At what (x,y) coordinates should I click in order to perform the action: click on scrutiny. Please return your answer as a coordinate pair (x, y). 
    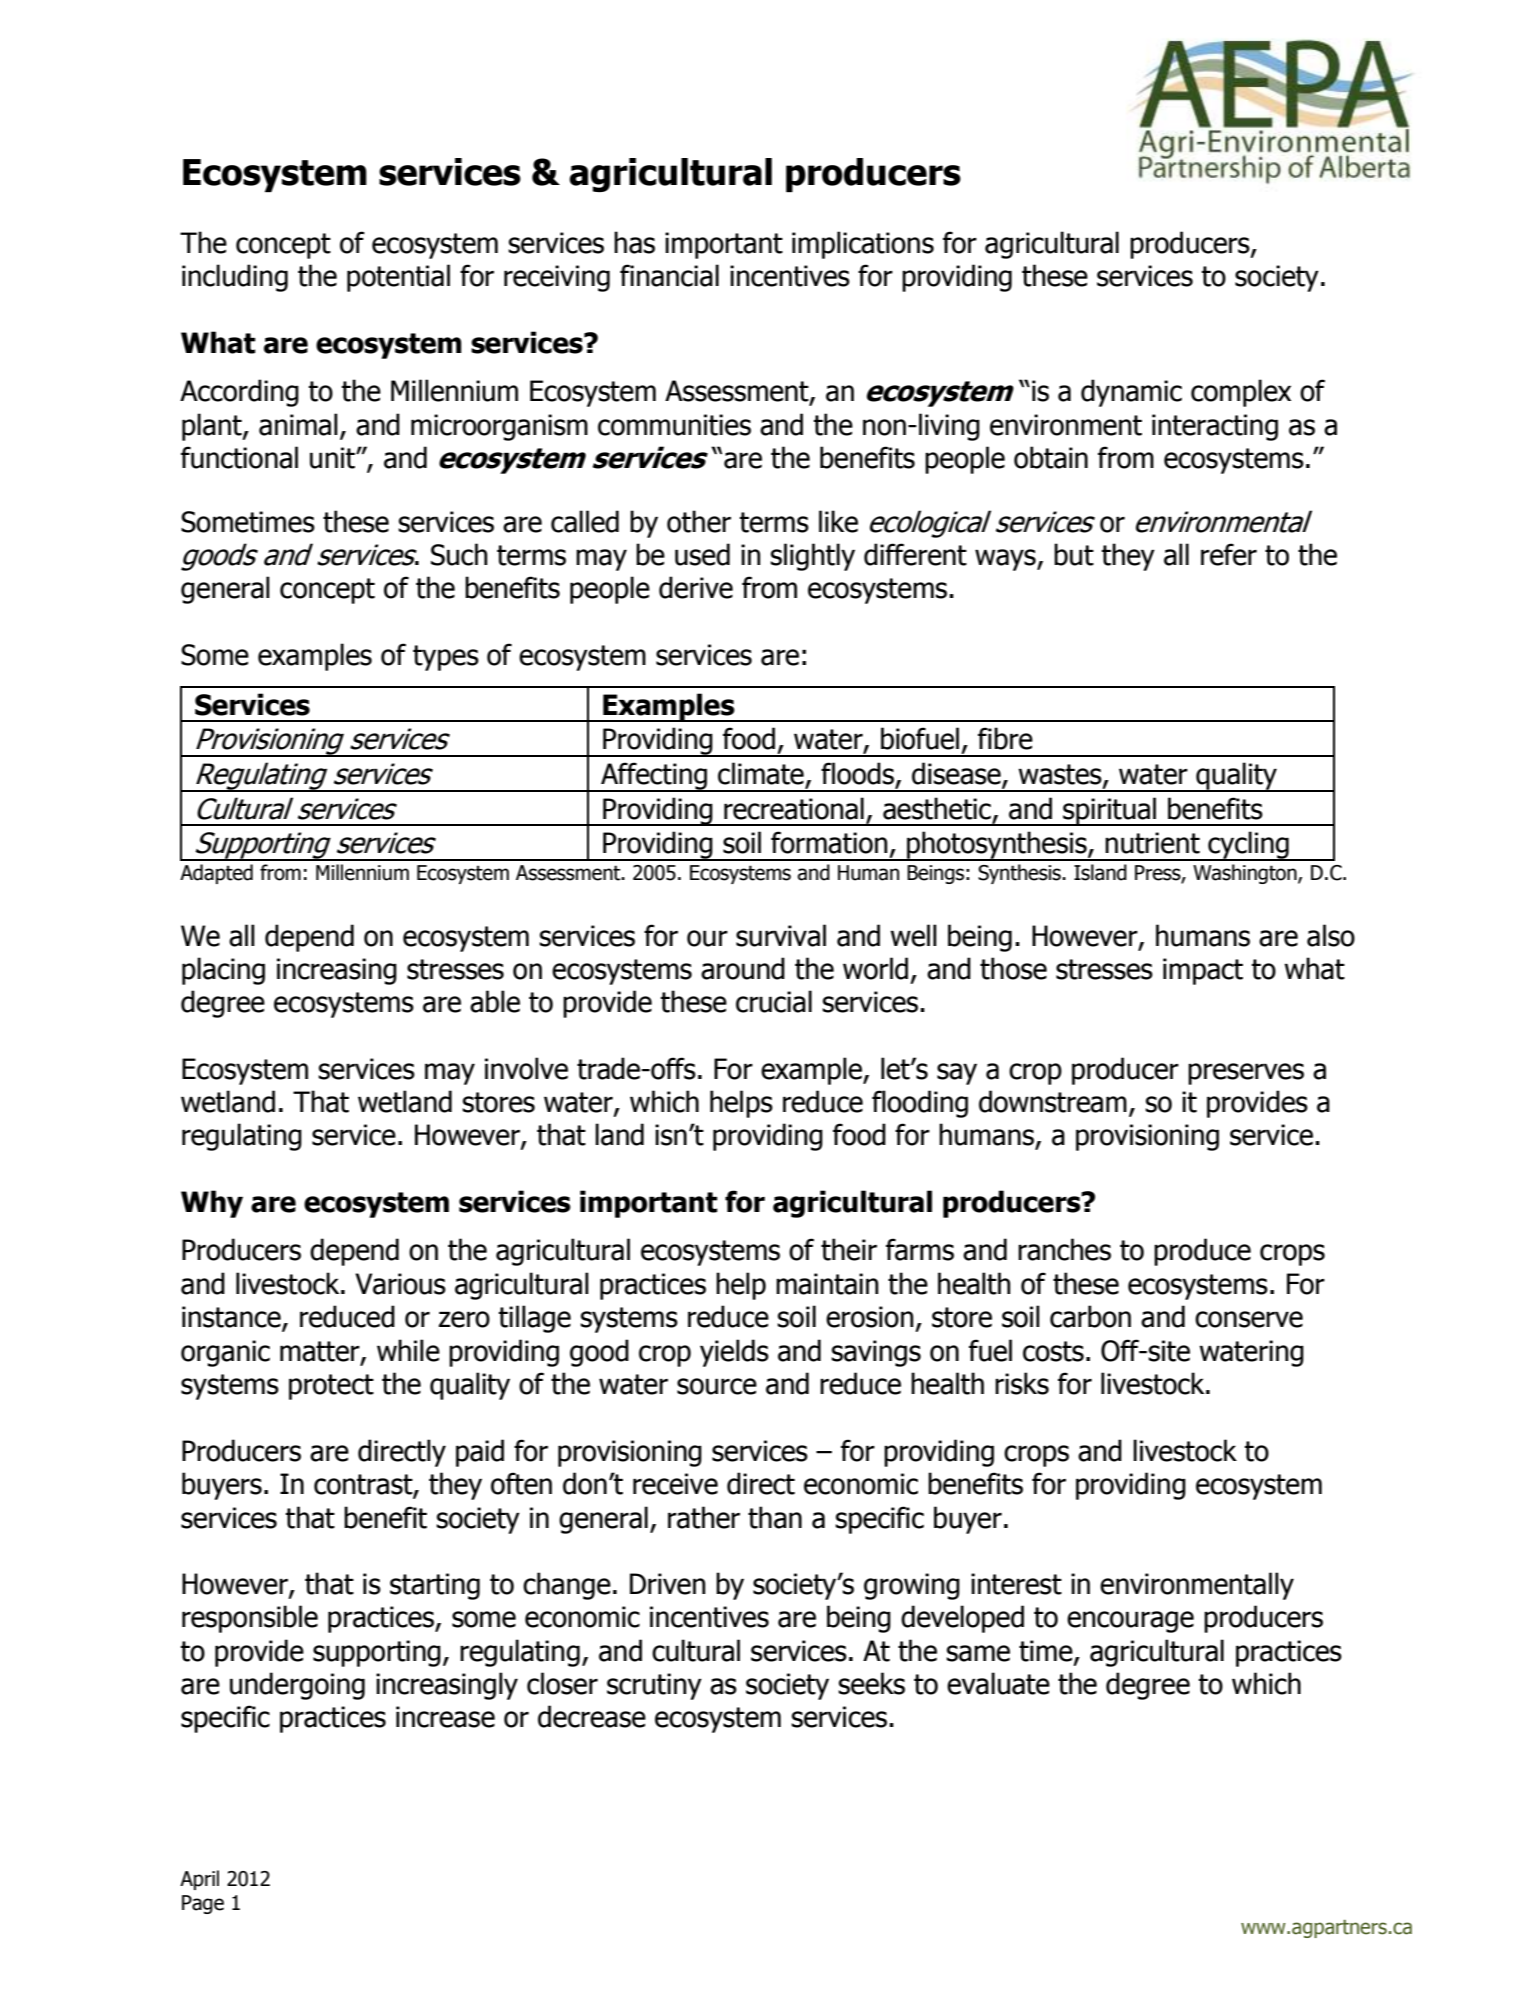
    Looking at the image, I should click on (654, 1686).
